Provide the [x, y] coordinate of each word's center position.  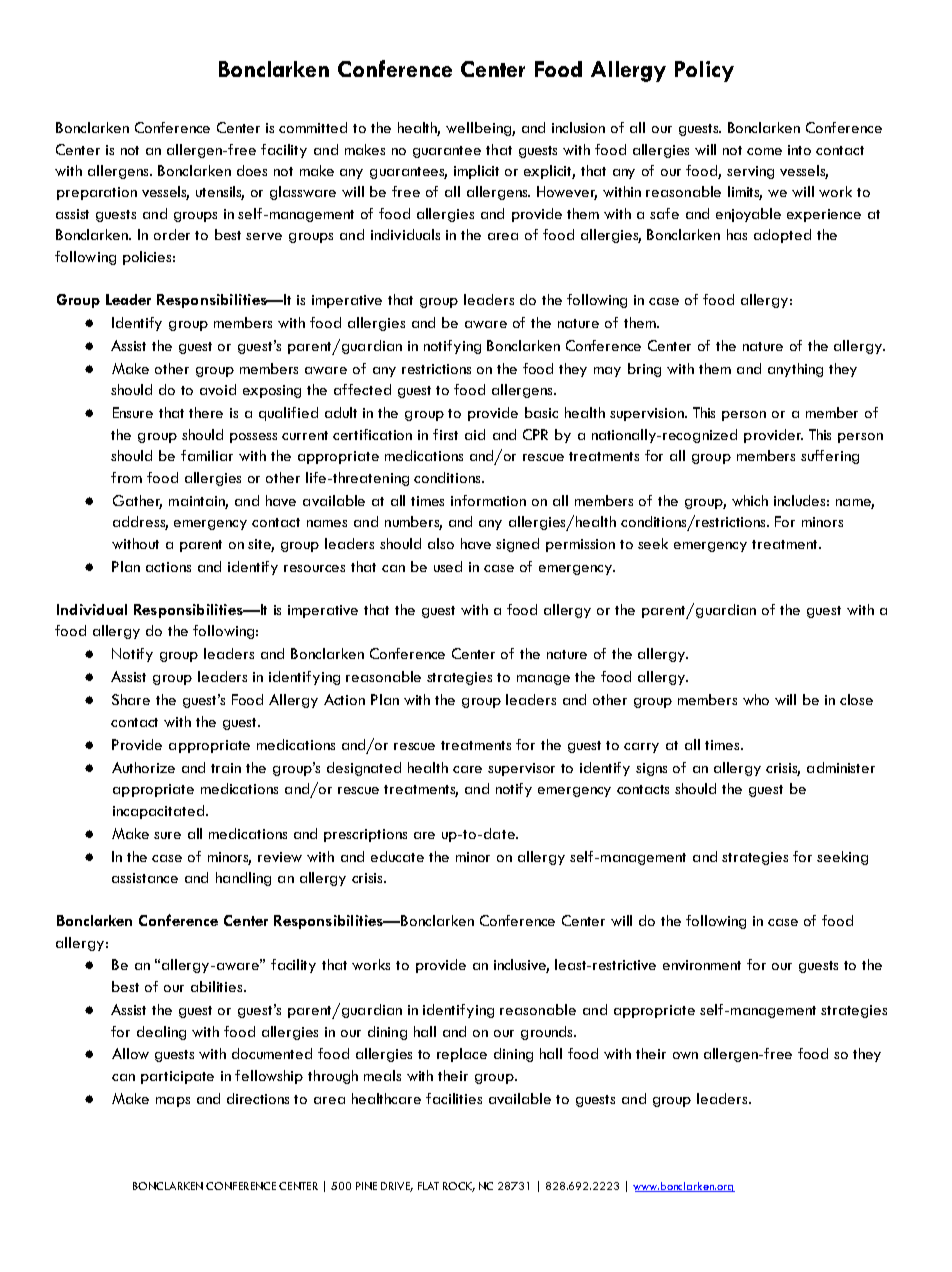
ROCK [459, 1187]
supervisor [521, 769]
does [252, 170]
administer [841, 767]
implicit [476, 172]
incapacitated [158, 812]
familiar [207, 455]
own [685, 1055]
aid [475, 434]
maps [173, 1102]
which [750, 500]
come [764, 151]
